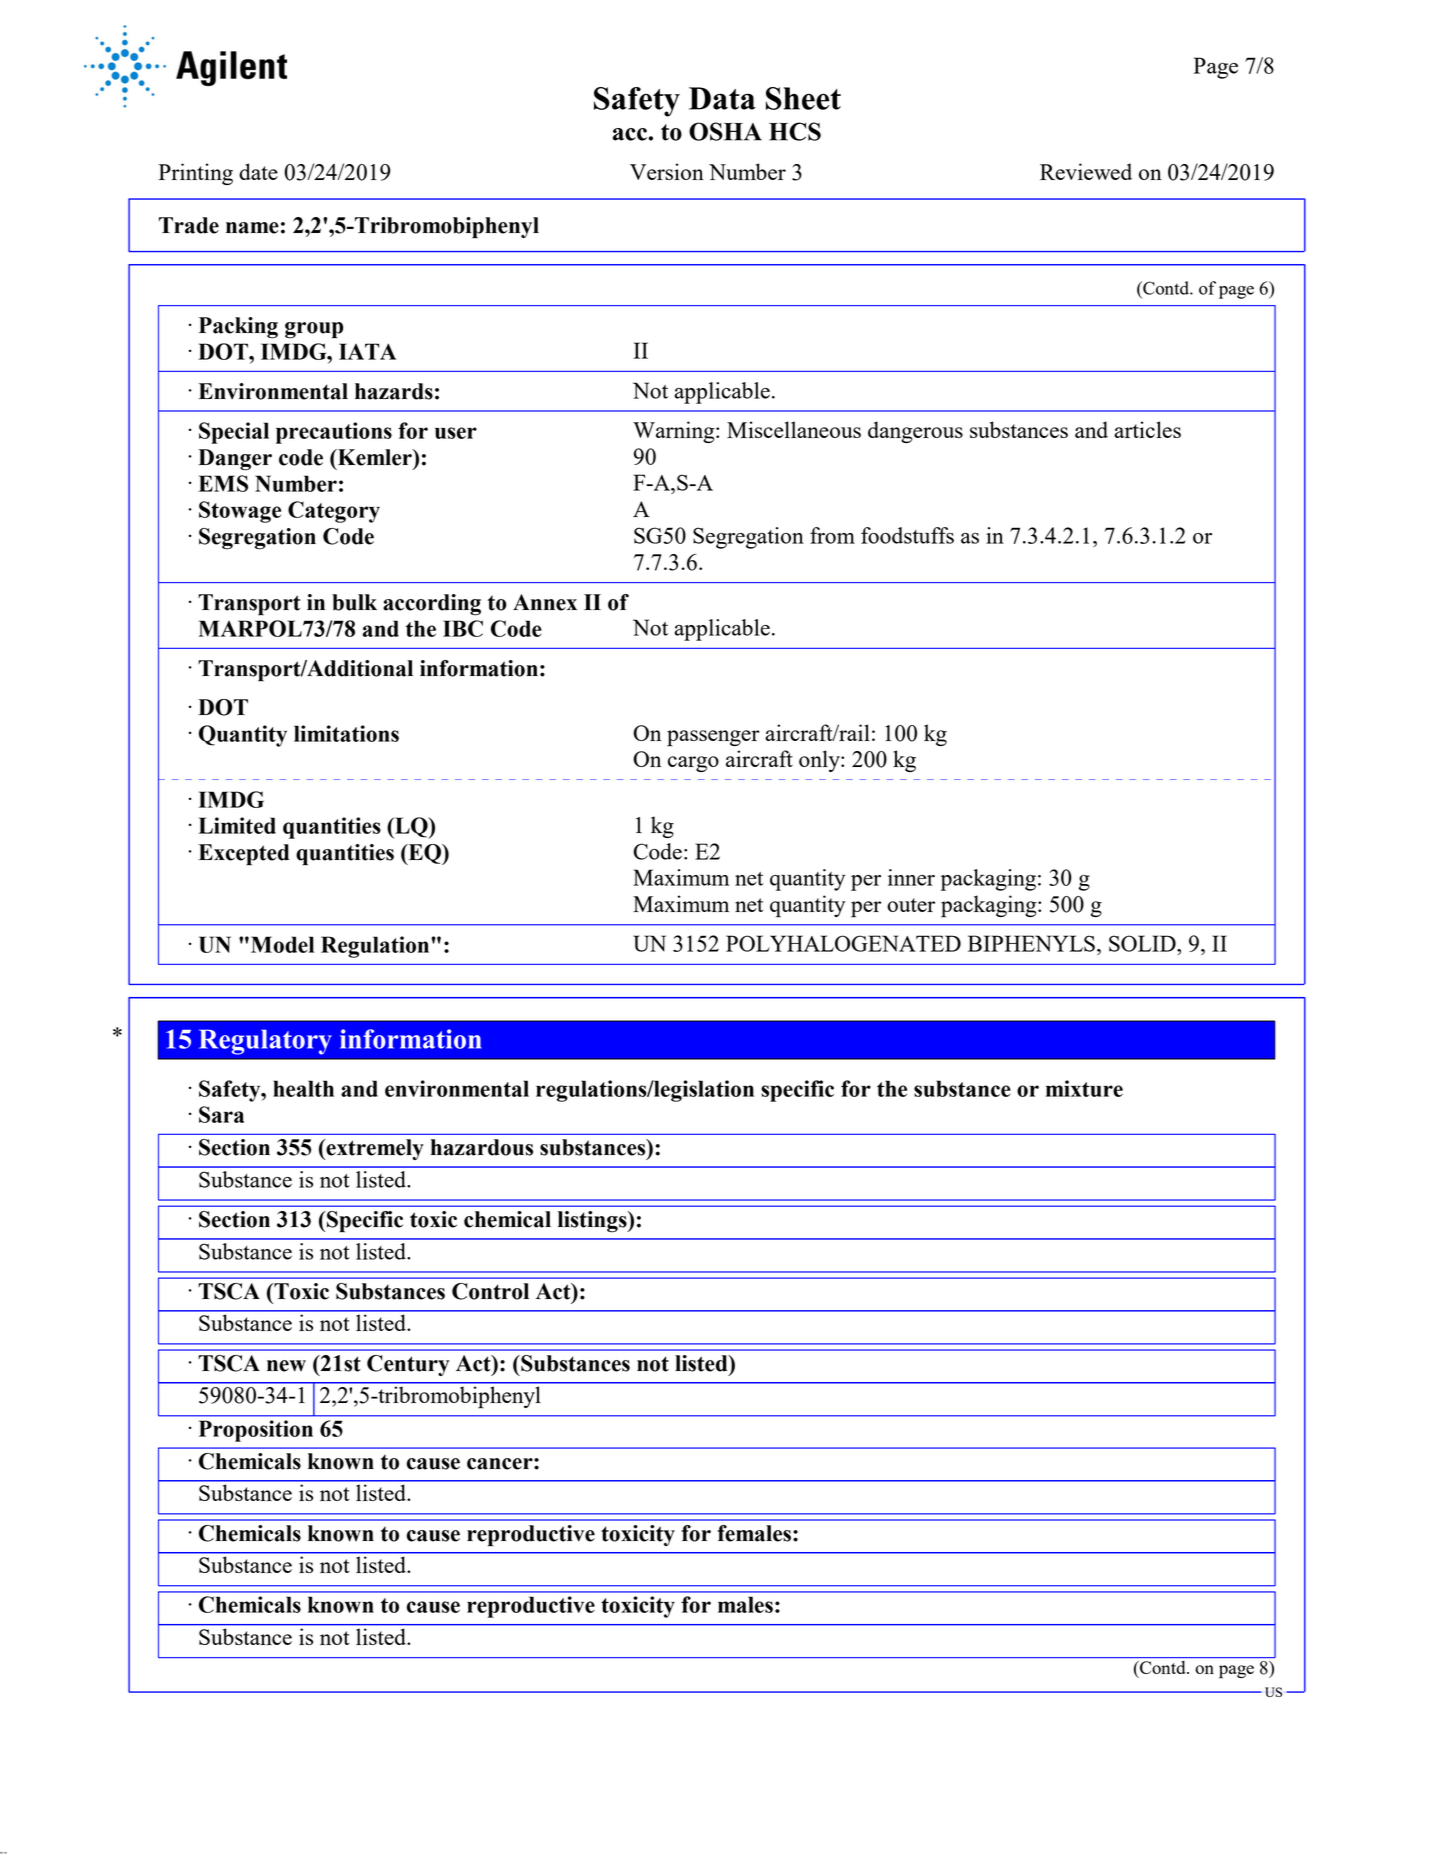 Image resolution: width=1433 pixels, height=1854 pixels. What do you see at coordinates (490, 1291) in the document?
I see `Control` at bounding box center [490, 1291].
